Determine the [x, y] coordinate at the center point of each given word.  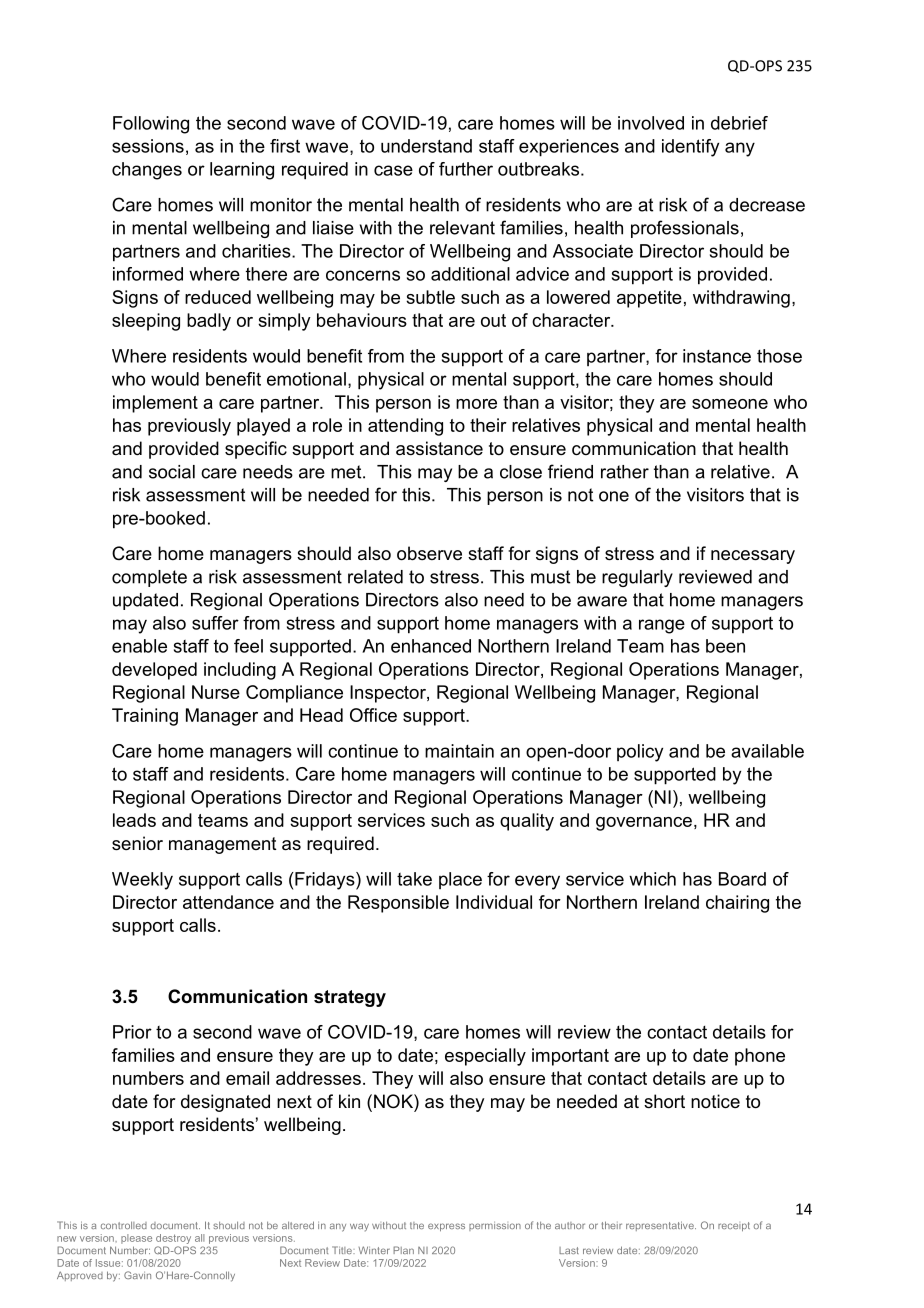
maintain [459, 751]
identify [690, 148]
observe [429, 553]
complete [149, 578]
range [662, 626]
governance [644, 824]
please [136, 1239]
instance [717, 356]
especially [485, 1057]
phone [760, 1057]
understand [426, 146]
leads [134, 820]
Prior [132, 1032]
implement [155, 404]
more [476, 404]
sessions [148, 146]
